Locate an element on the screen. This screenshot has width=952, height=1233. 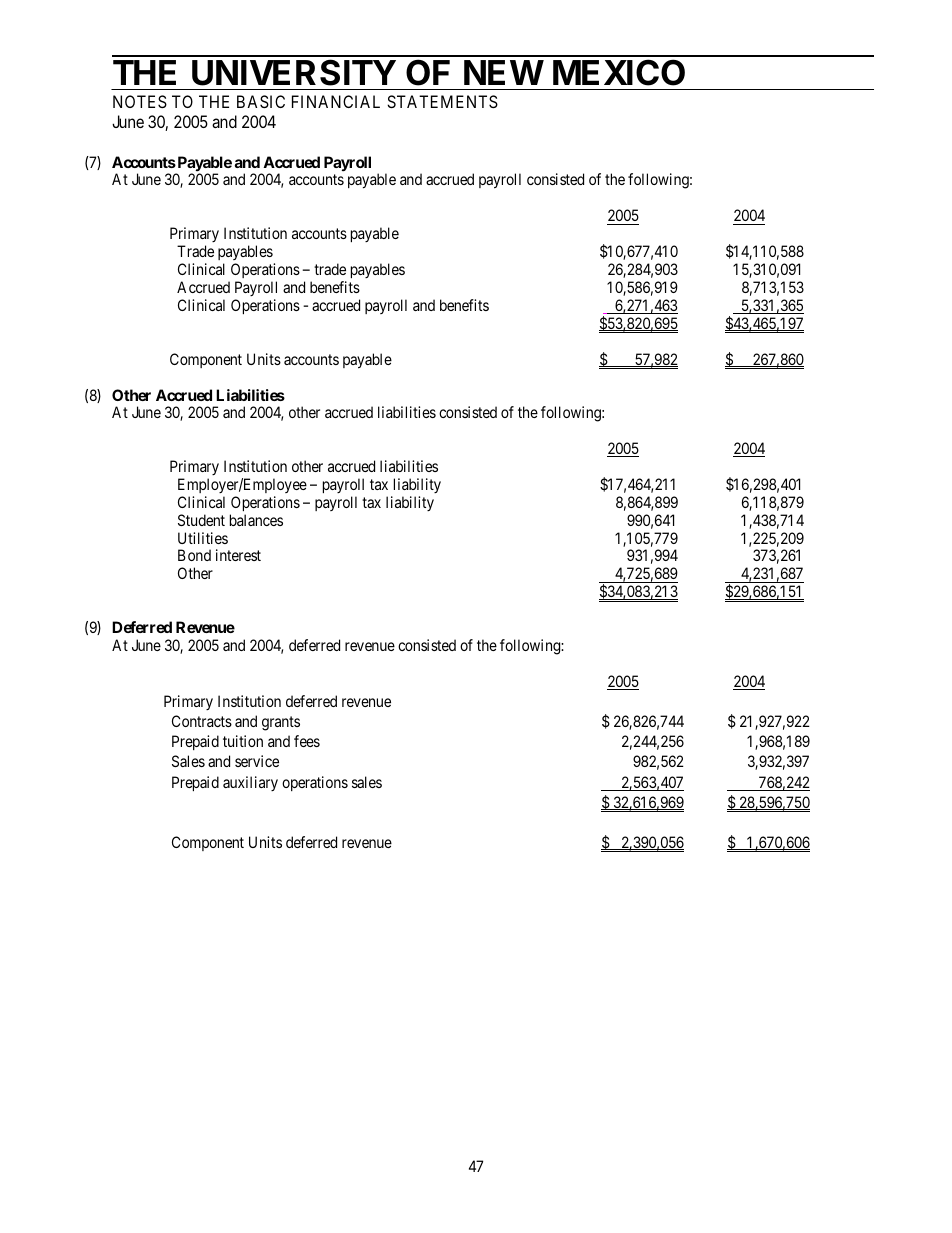
Contracts is located at coordinates (202, 721).
